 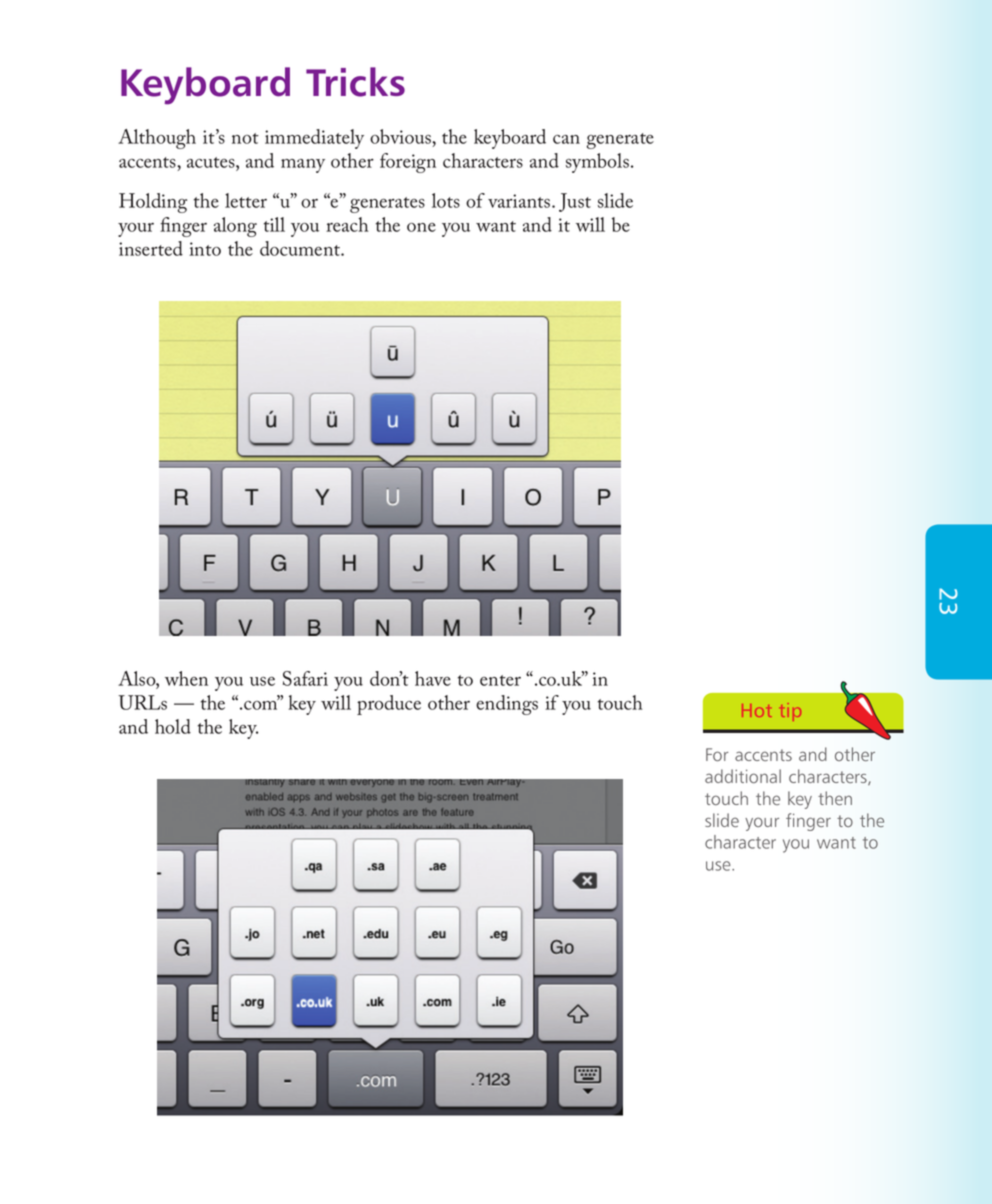 I want to click on symbols, so click(x=597, y=163).
